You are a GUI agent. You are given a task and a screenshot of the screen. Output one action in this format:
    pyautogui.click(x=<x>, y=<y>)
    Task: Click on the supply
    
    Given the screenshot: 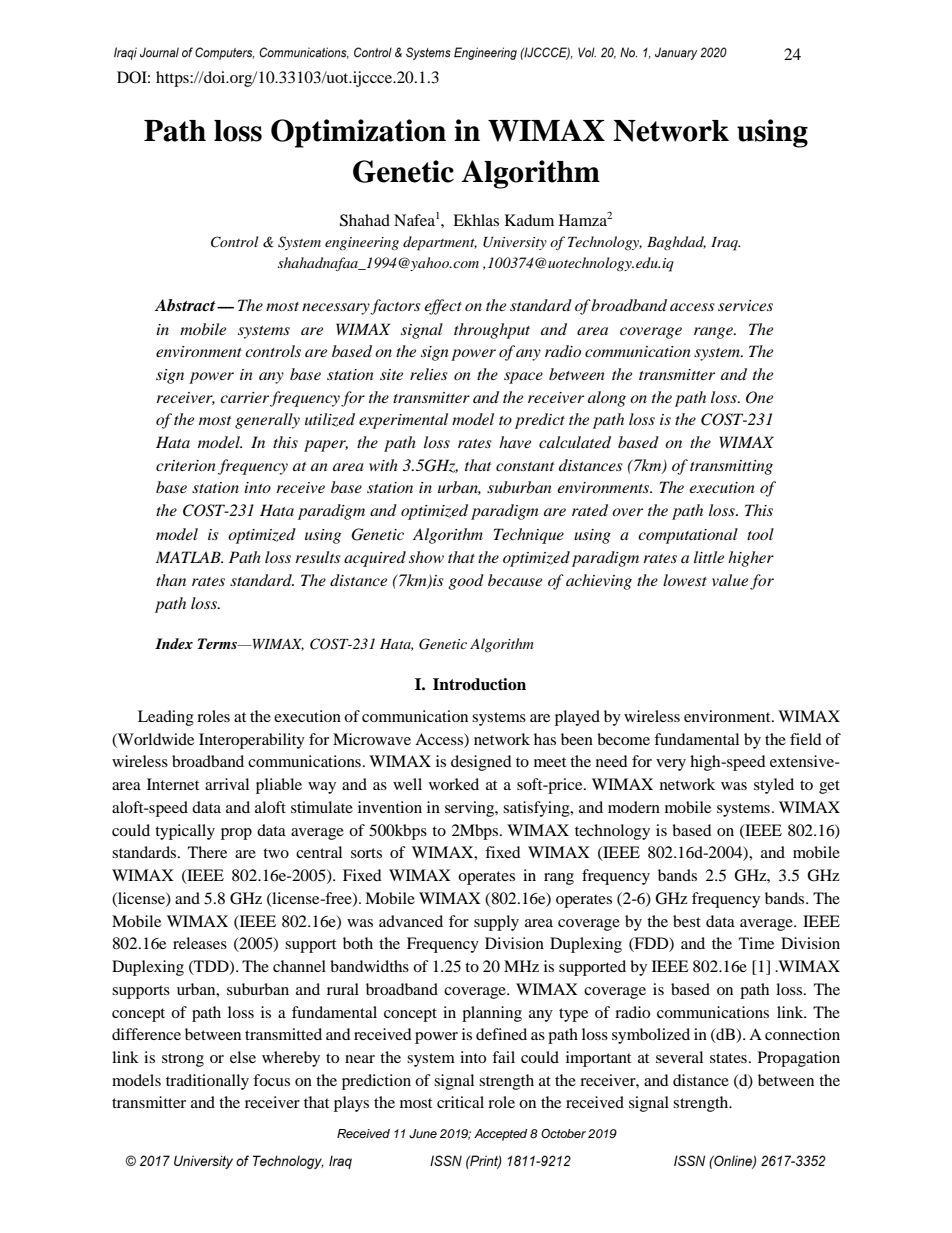 What is the action you would take?
    pyautogui.click(x=496, y=923)
